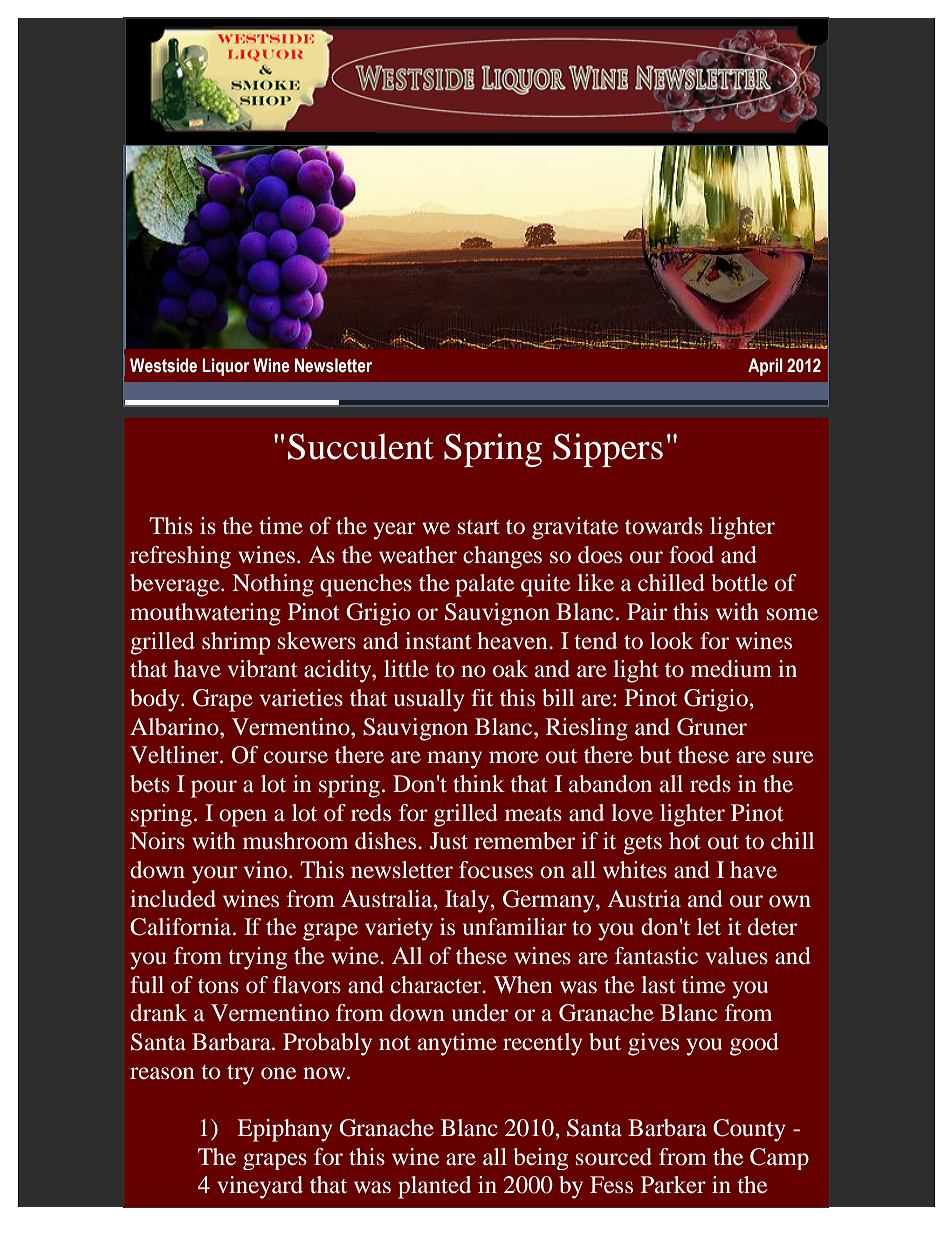 The height and width of the screenshot is (1233, 952). Describe the element at coordinates (673, 1185) in the screenshot. I see `Parker` at that location.
